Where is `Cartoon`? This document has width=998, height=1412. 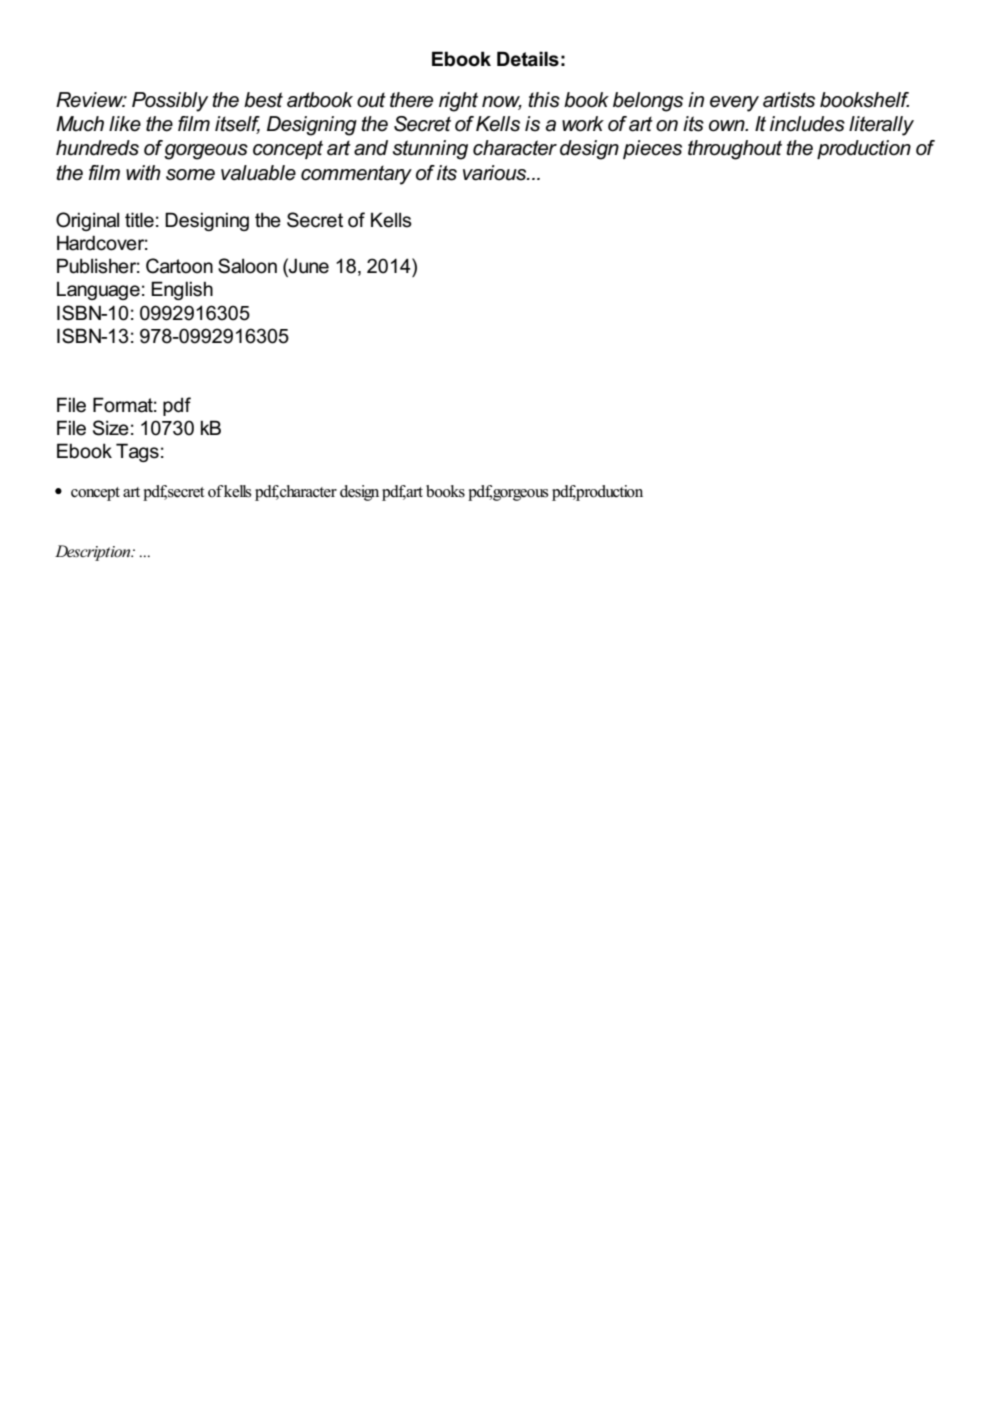
Cartoon is located at coordinates (179, 266).
